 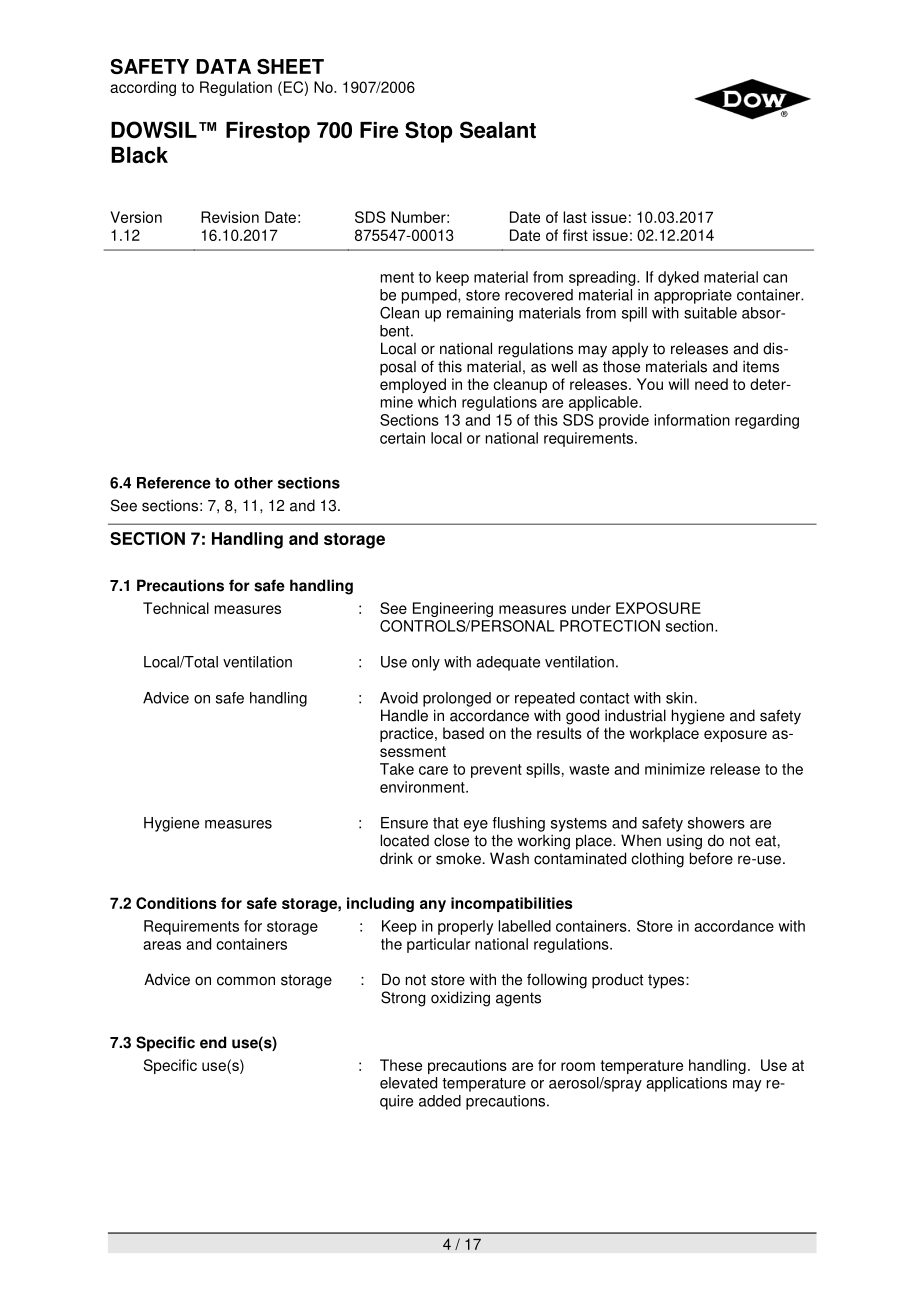 I want to click on last, so click(x=575, y=217).
